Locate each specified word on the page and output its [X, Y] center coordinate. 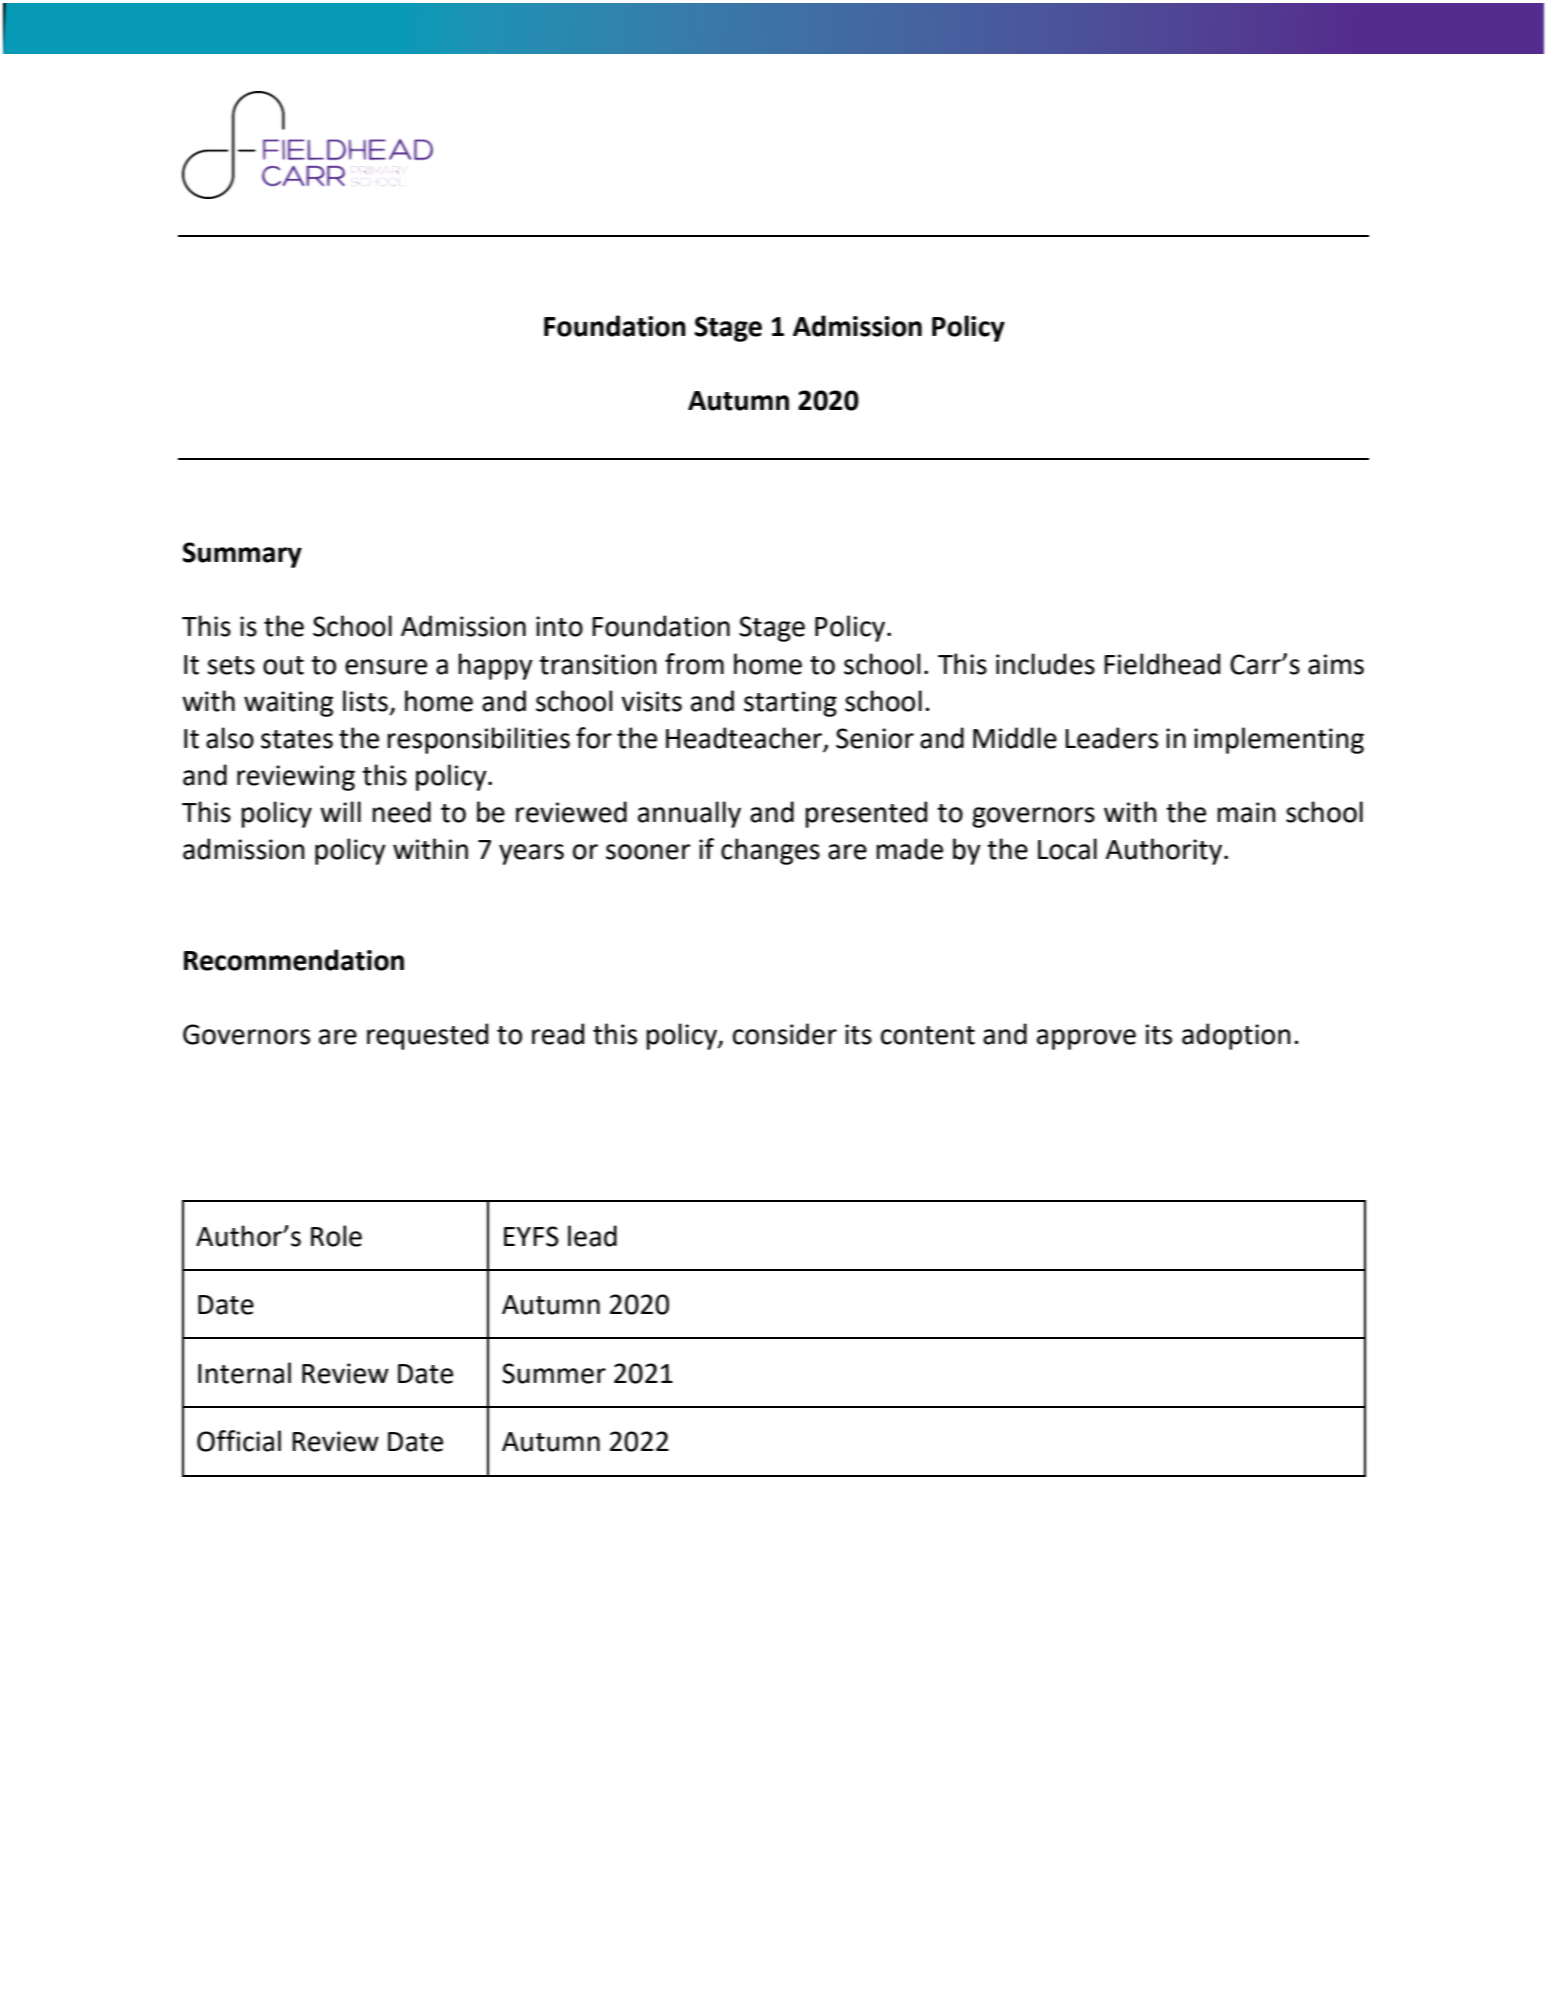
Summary [242, 555]
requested [427, 1036]
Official [239, 1441]
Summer [554, 1373]
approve [1086, 1039]
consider [785, 1034]
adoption [1236, 1036]
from [694, 664]
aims [1336, 664]
